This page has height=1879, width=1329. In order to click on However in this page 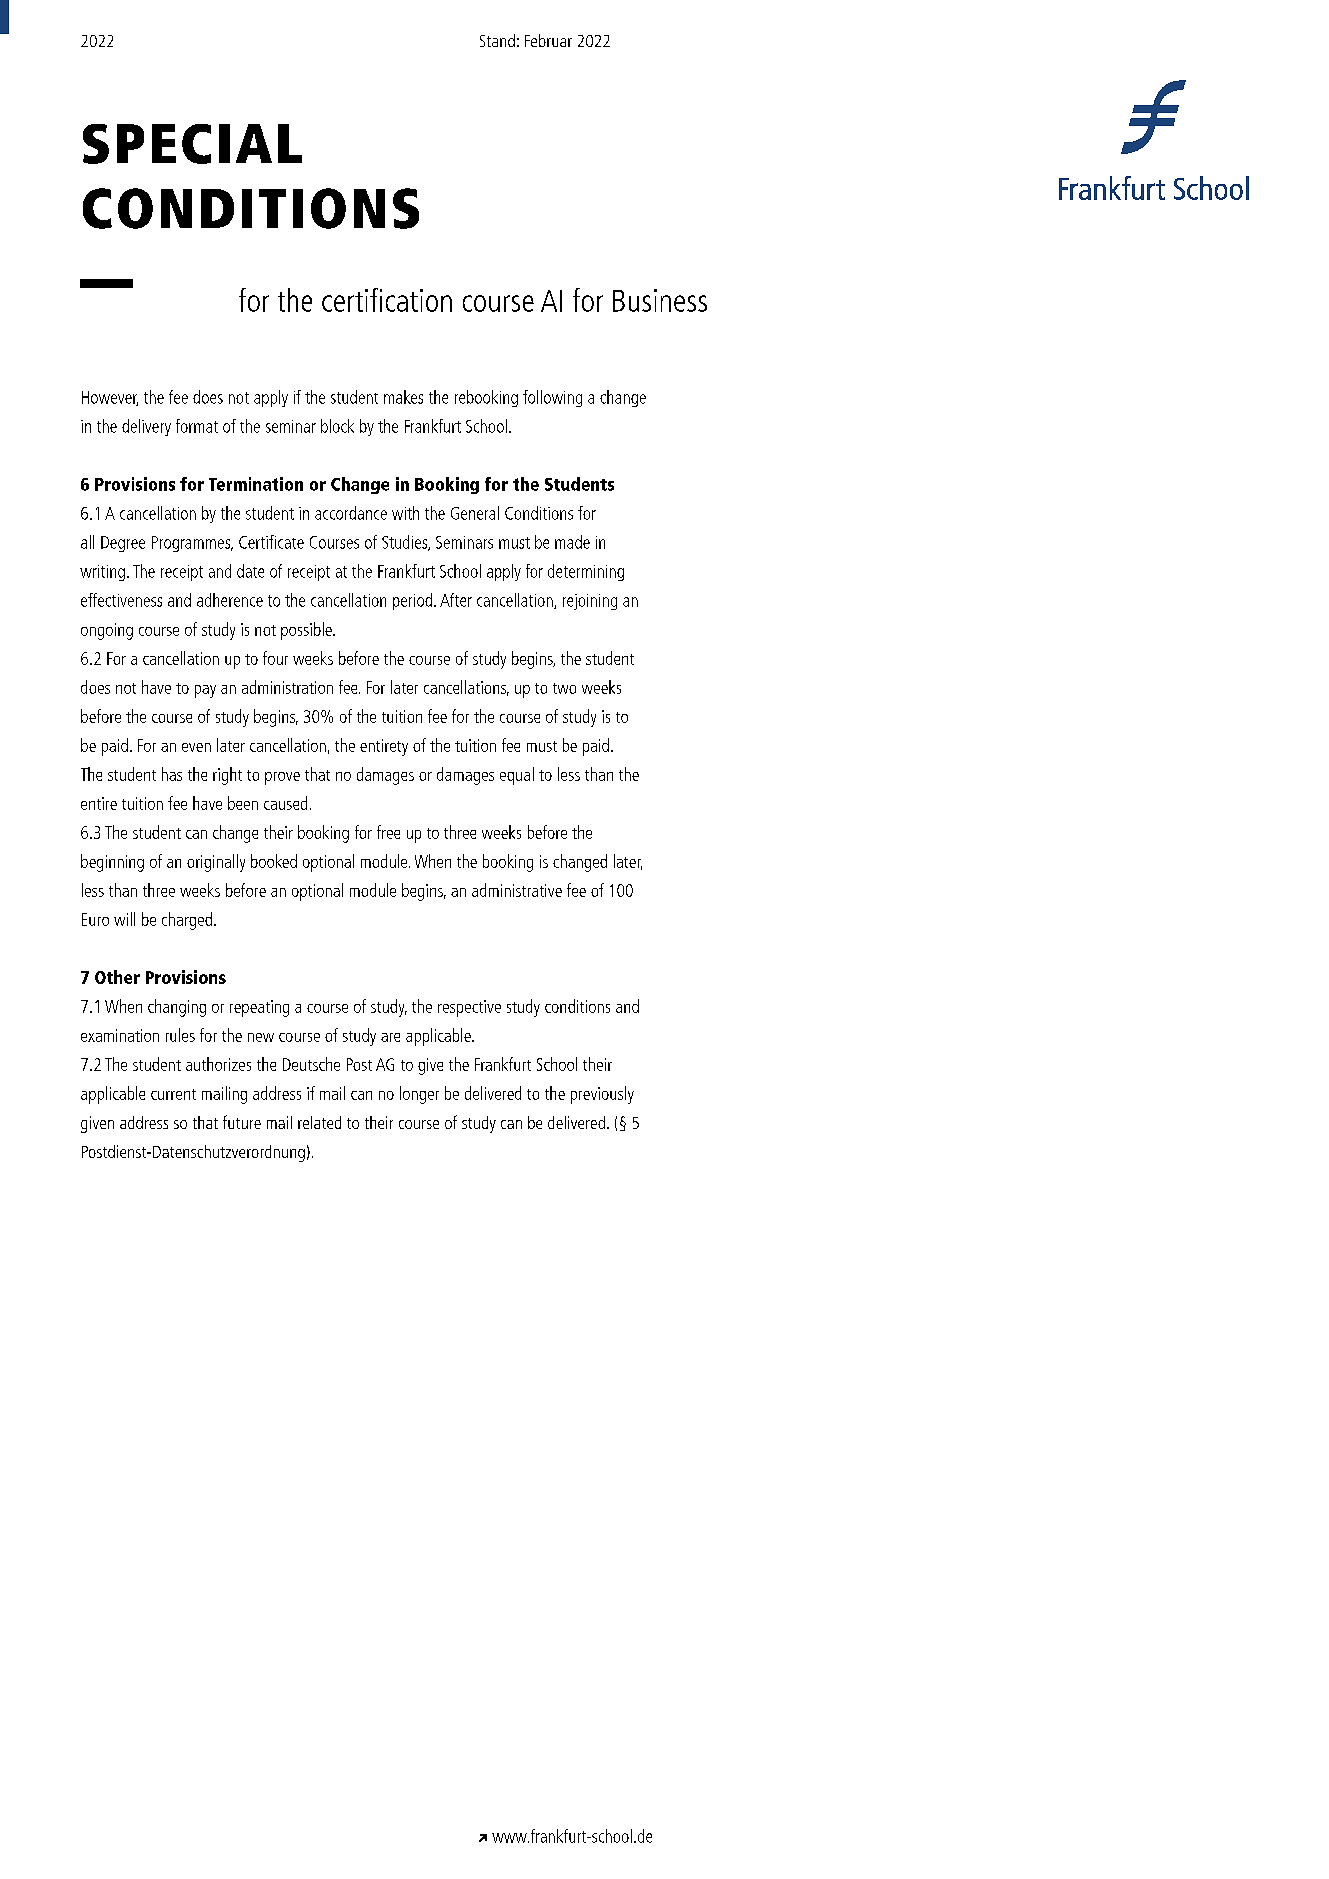, I will do `click(110, 398)`.
